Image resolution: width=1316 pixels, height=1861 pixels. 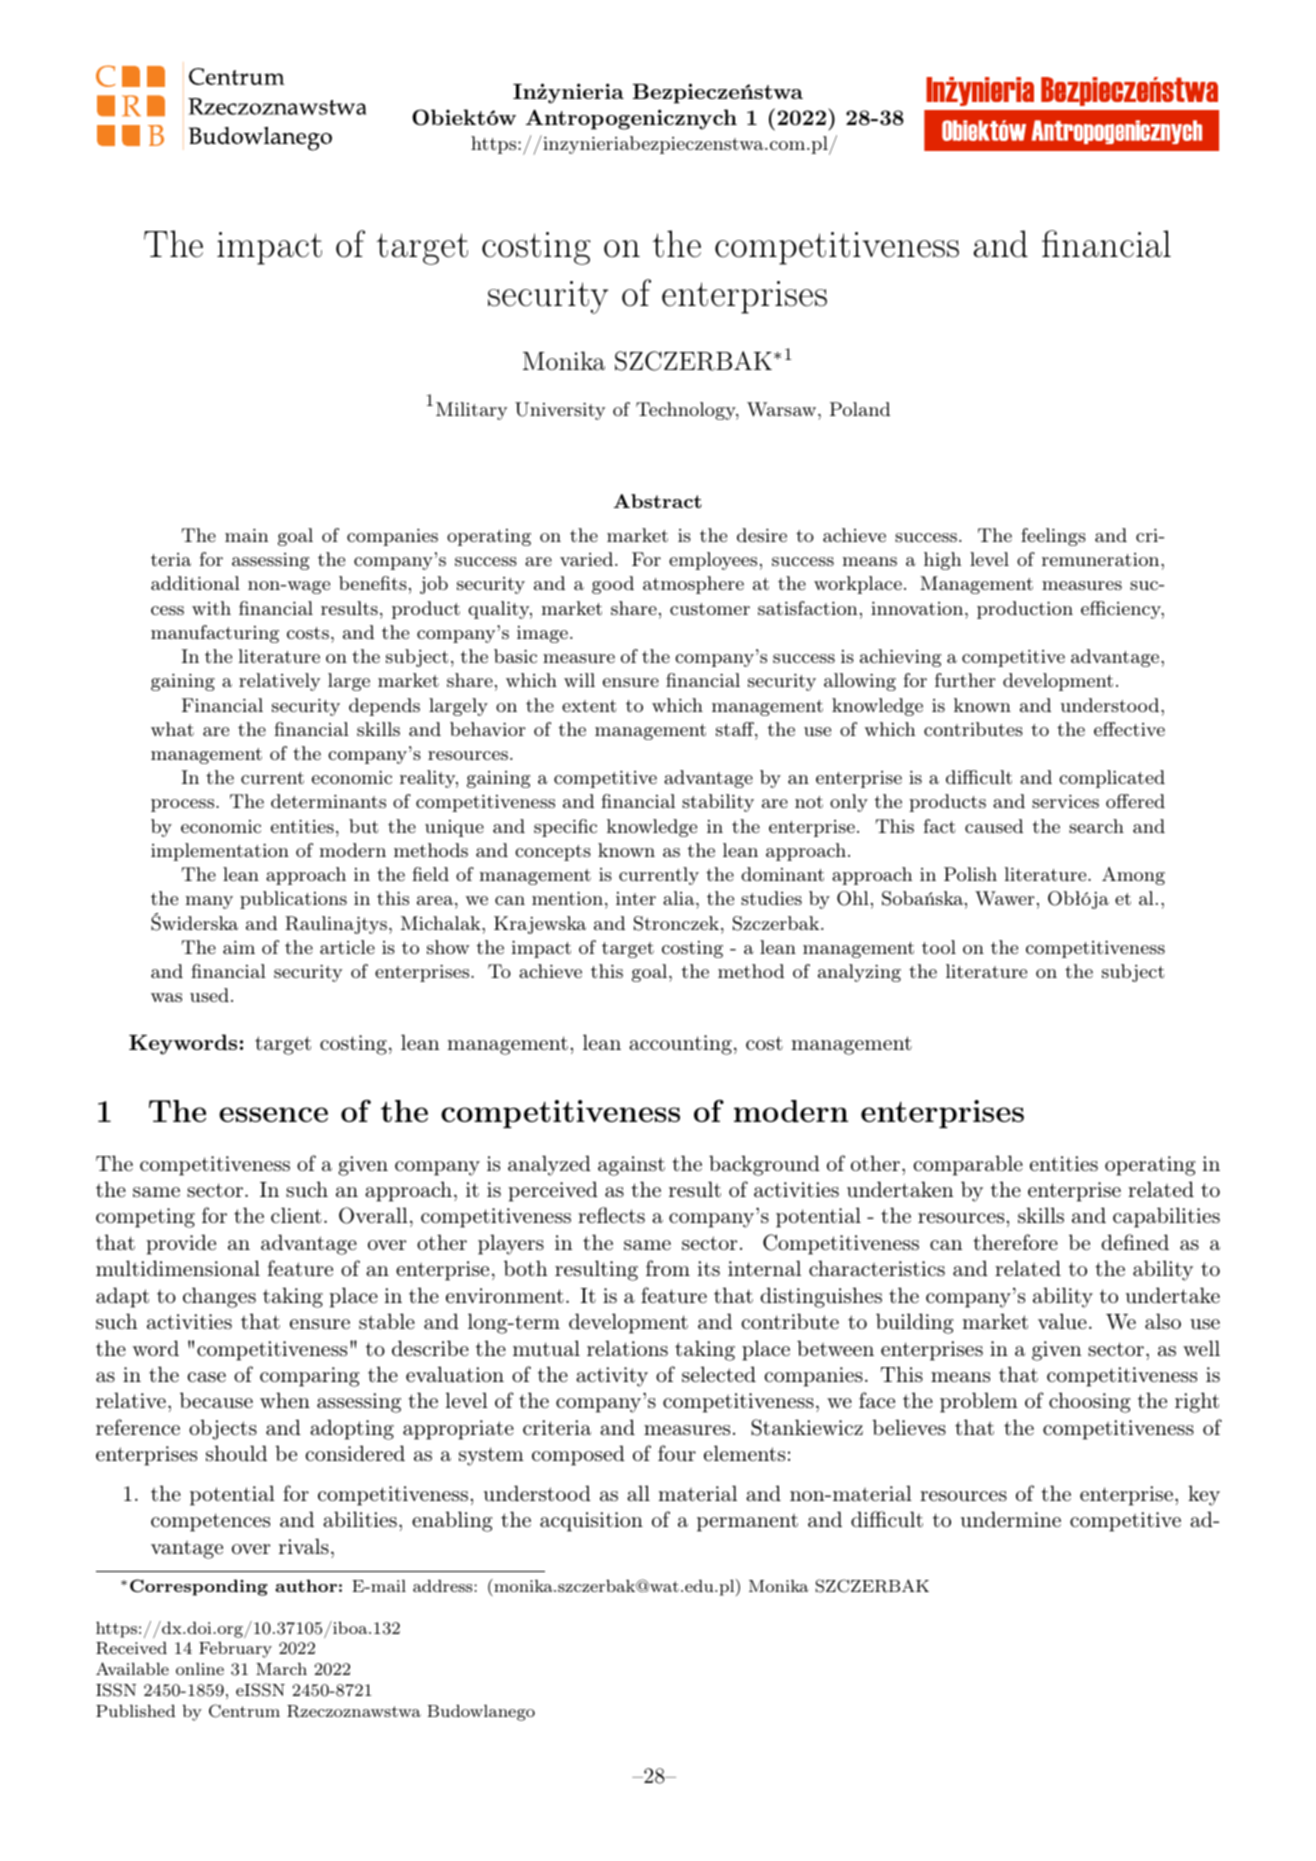 What do you see at coordinates (658, 501) in the image?
I see `Abstract` at bounding box center [658, 501].
